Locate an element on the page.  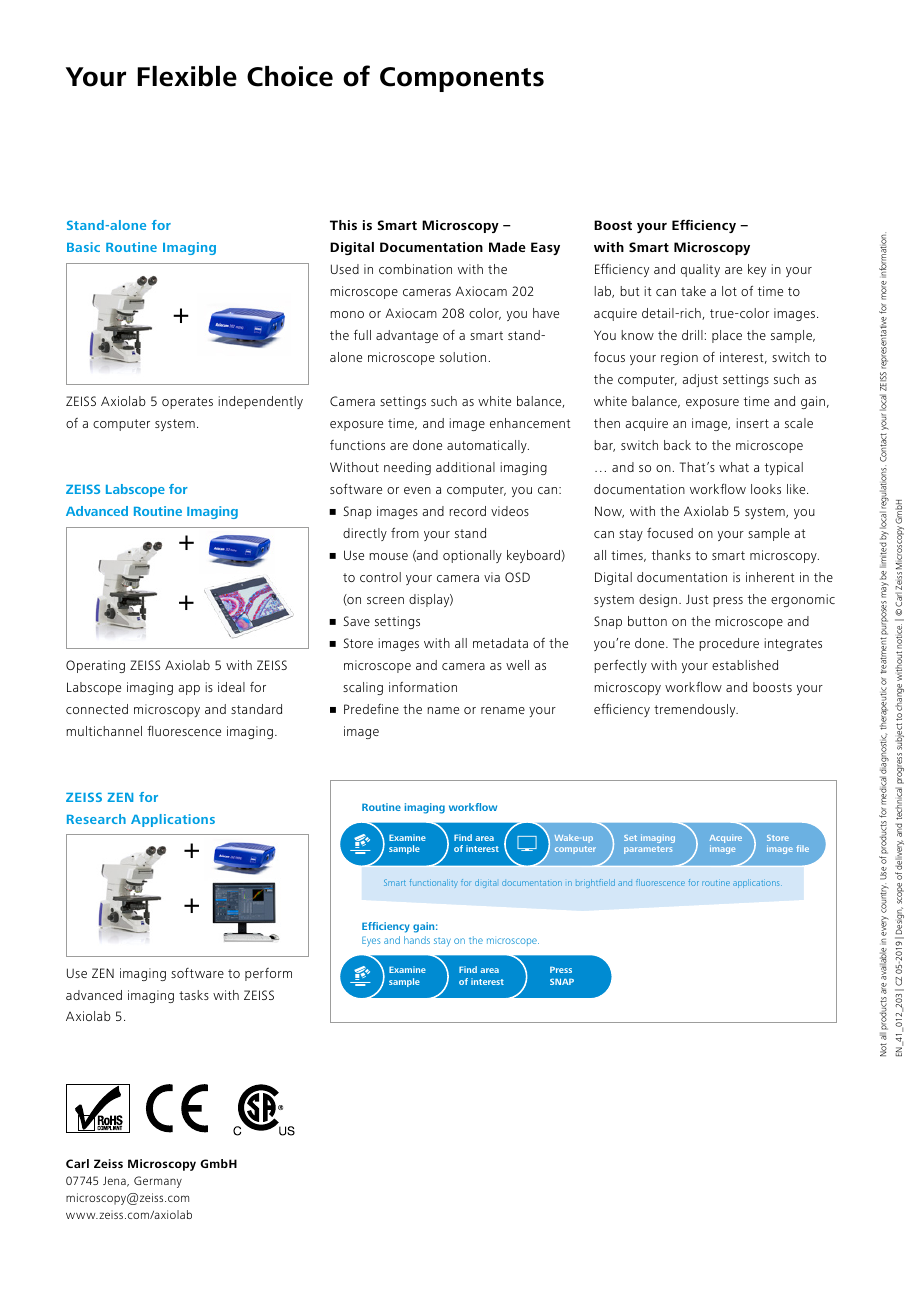
Components is located at coordinates (462, 79).
